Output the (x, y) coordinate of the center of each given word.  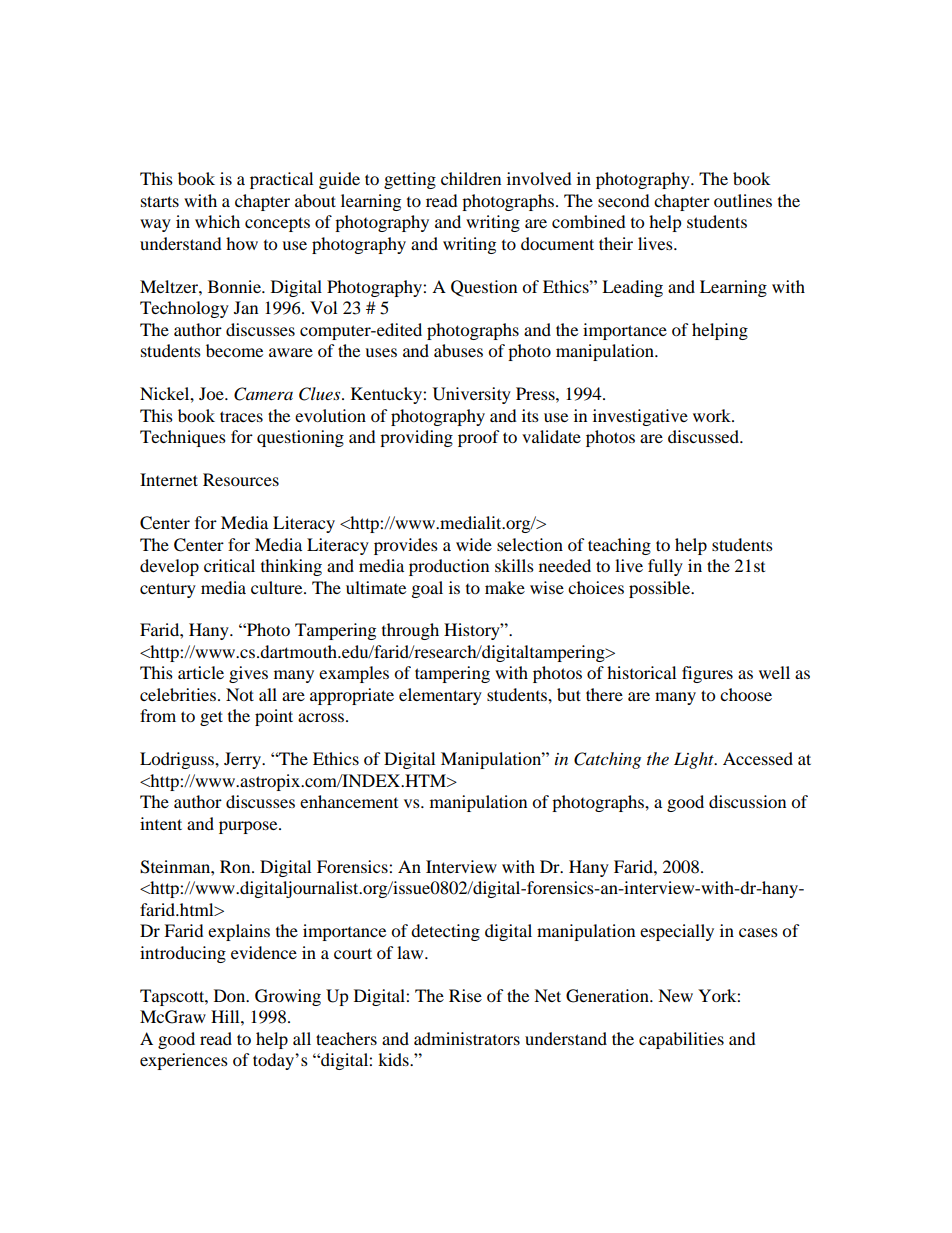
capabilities (681, 1040)
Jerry (243, 760)
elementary (440, 696)
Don (231, 995)
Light (695, 760)
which (217, 221)
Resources (241, 479)
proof (479, 438)
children (471, 178)
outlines (743, 200)
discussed (705, 436)
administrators (467, 1038)
